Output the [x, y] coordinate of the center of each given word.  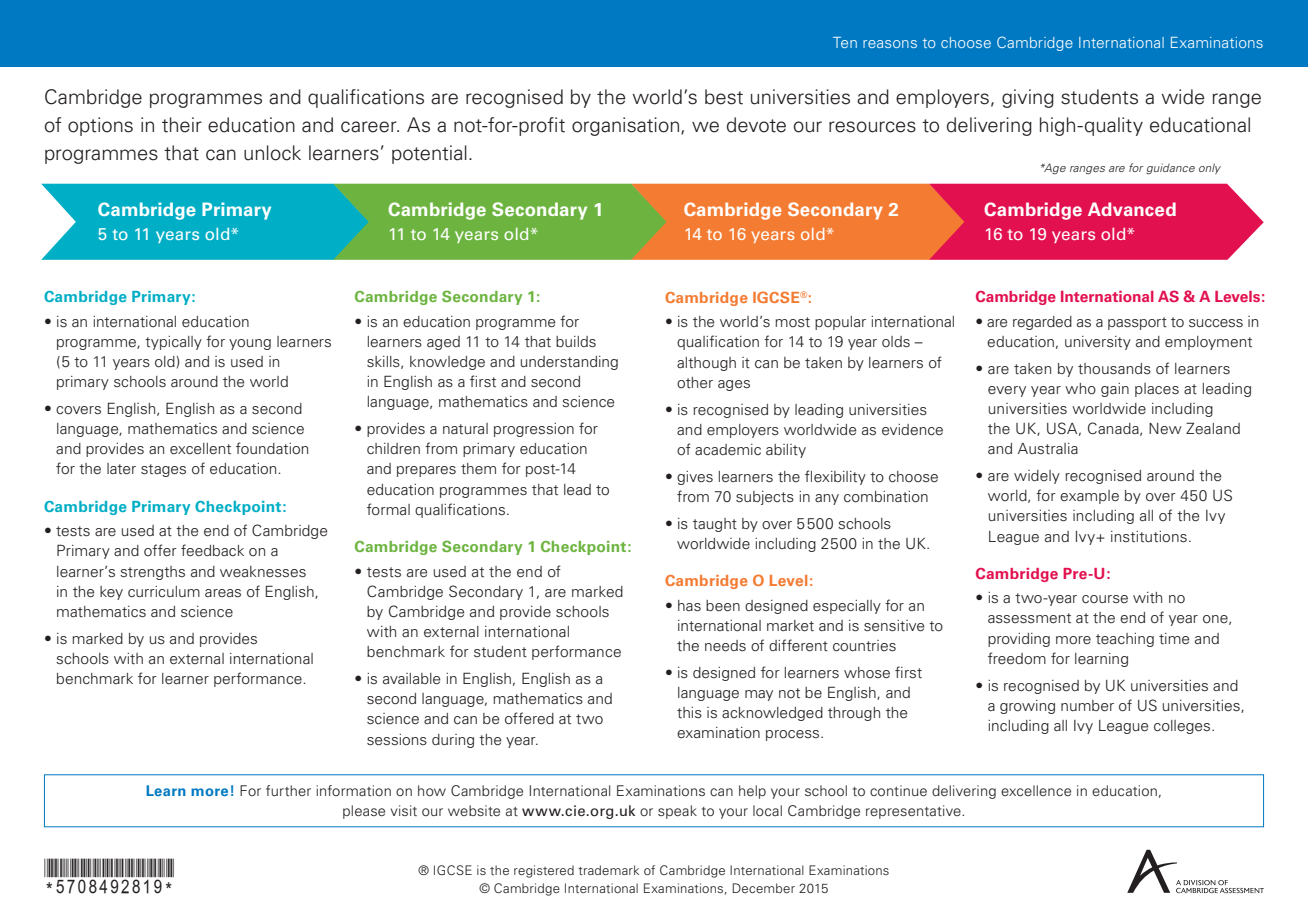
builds [576, 342]
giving [1028, 98]
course [1105, 599]
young [250, 344]
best [724, 97]
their [182, 125]
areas [223, 593]
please [364, 812]
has [689, 606]
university [1098, 343]
